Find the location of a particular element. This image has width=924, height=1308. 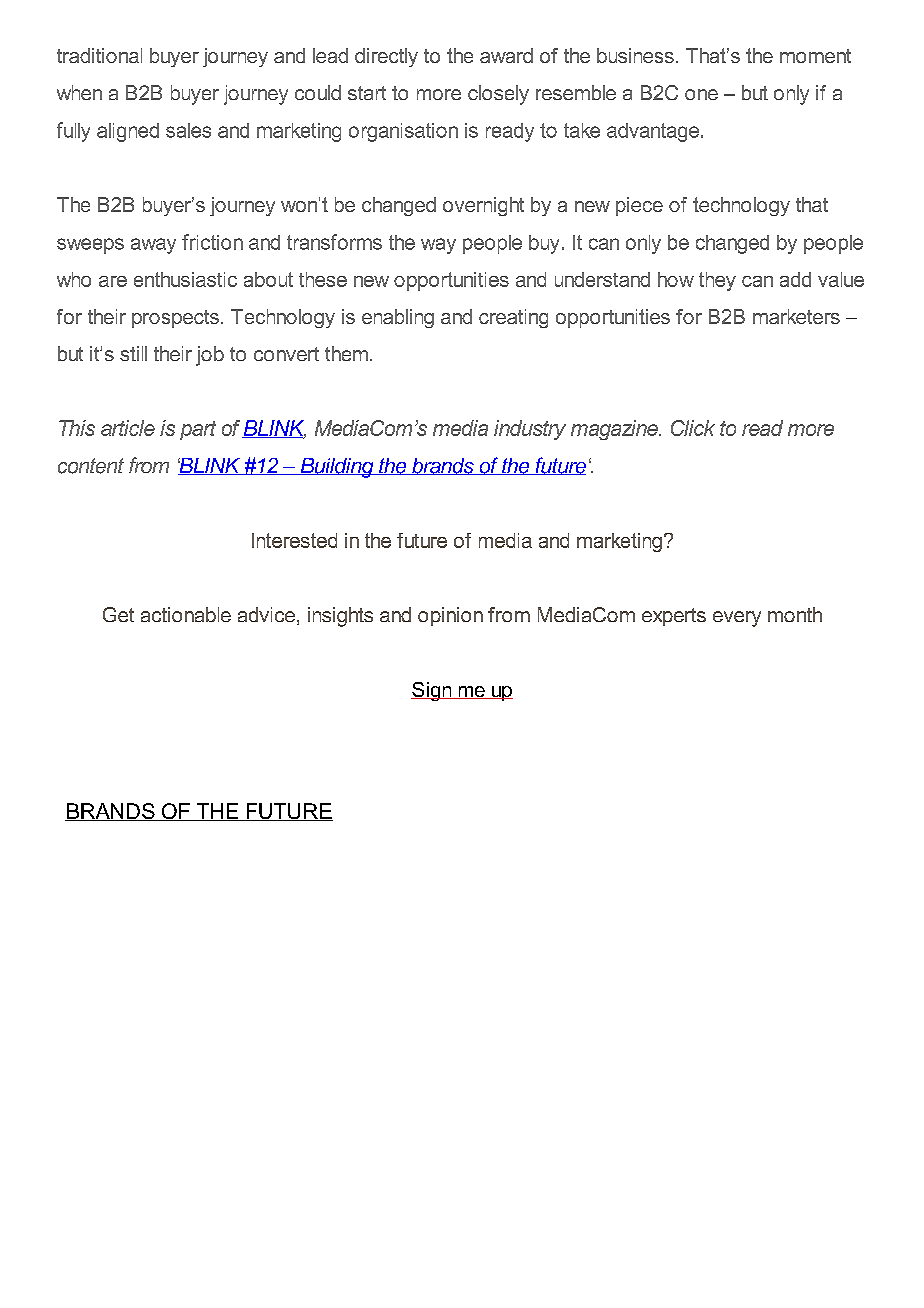

month is located at coordinates (795, 614).
